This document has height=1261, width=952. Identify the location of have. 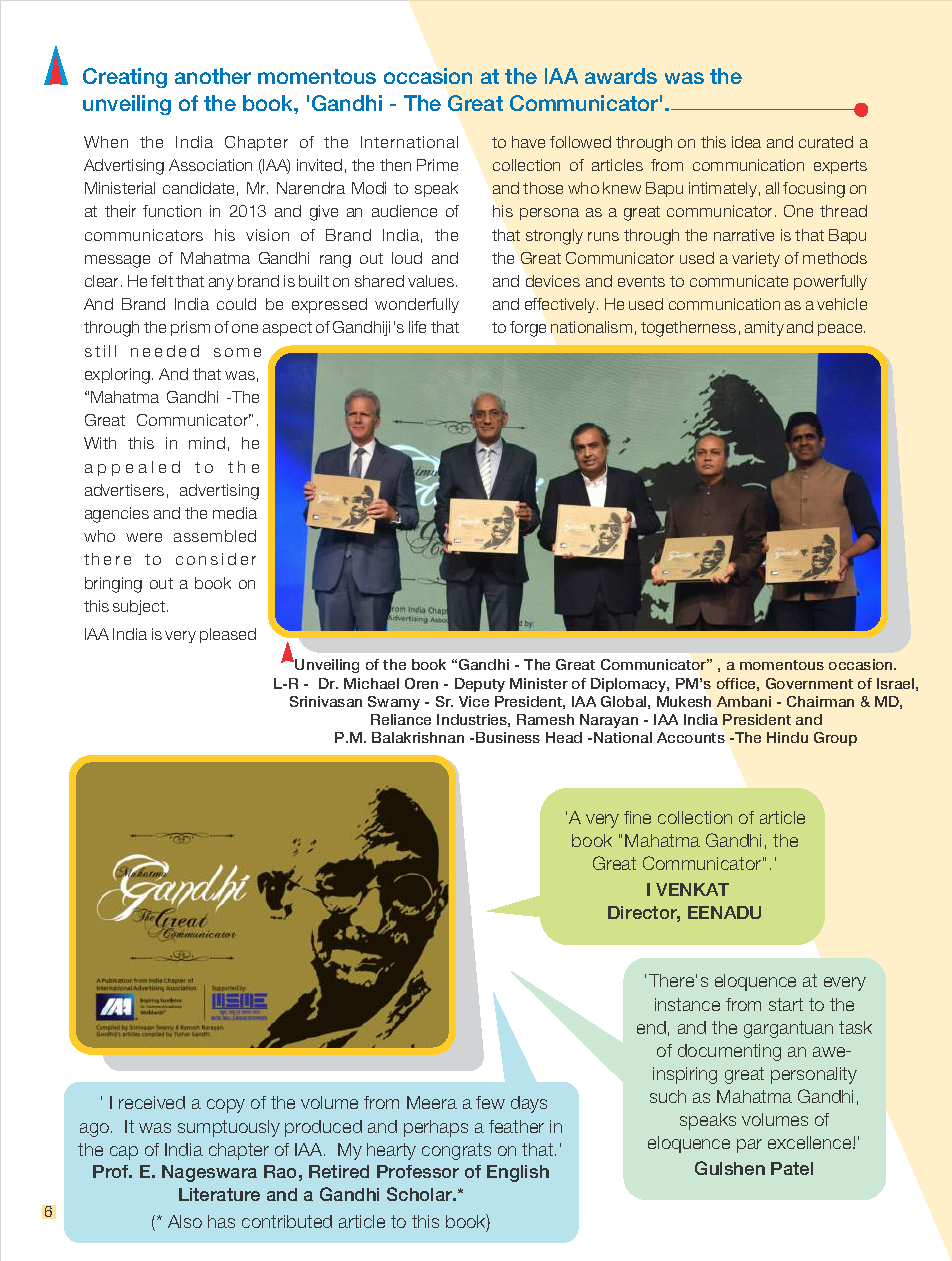
(528, 142).
